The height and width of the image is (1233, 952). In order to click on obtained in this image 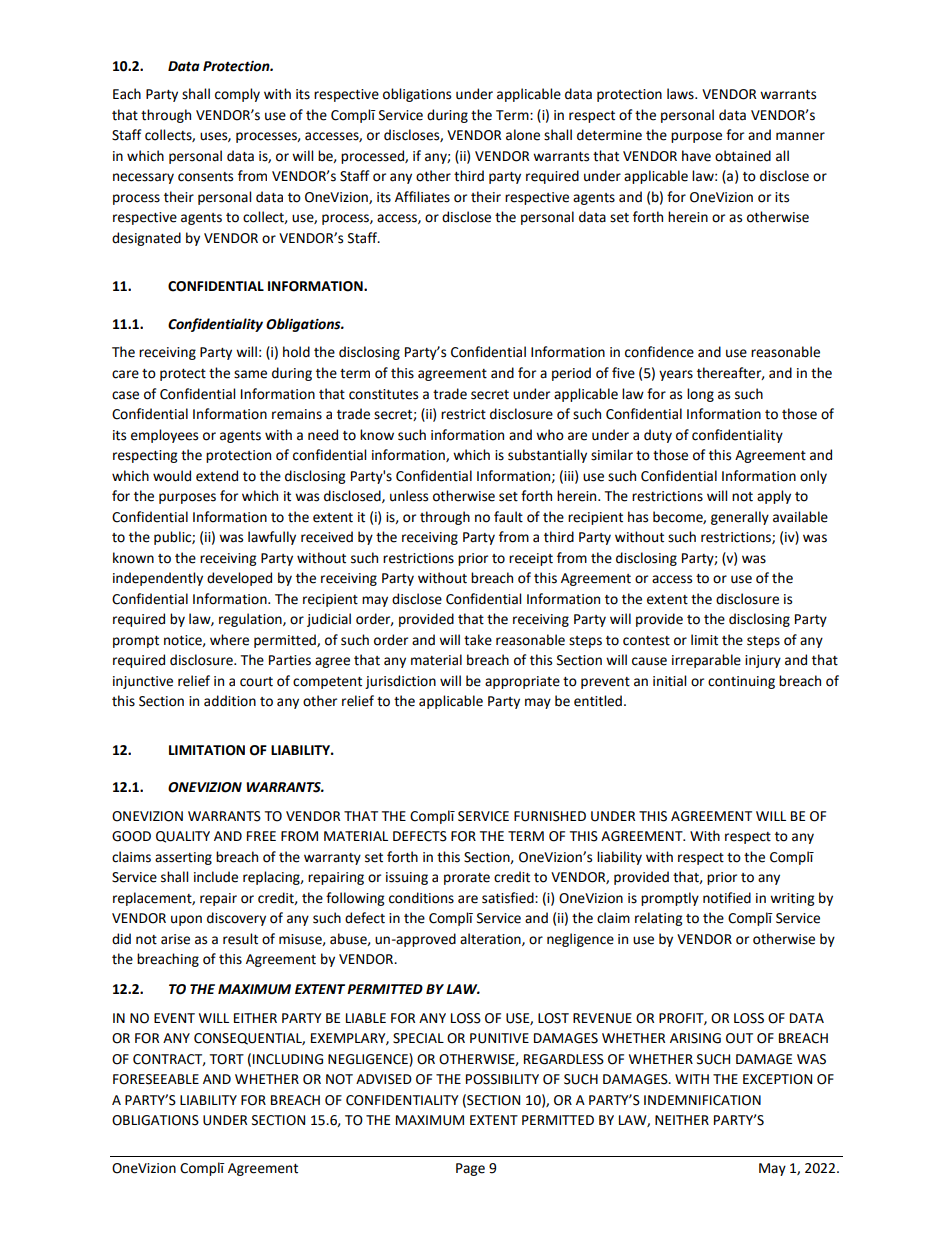, I will do `click(743, 156)`.
